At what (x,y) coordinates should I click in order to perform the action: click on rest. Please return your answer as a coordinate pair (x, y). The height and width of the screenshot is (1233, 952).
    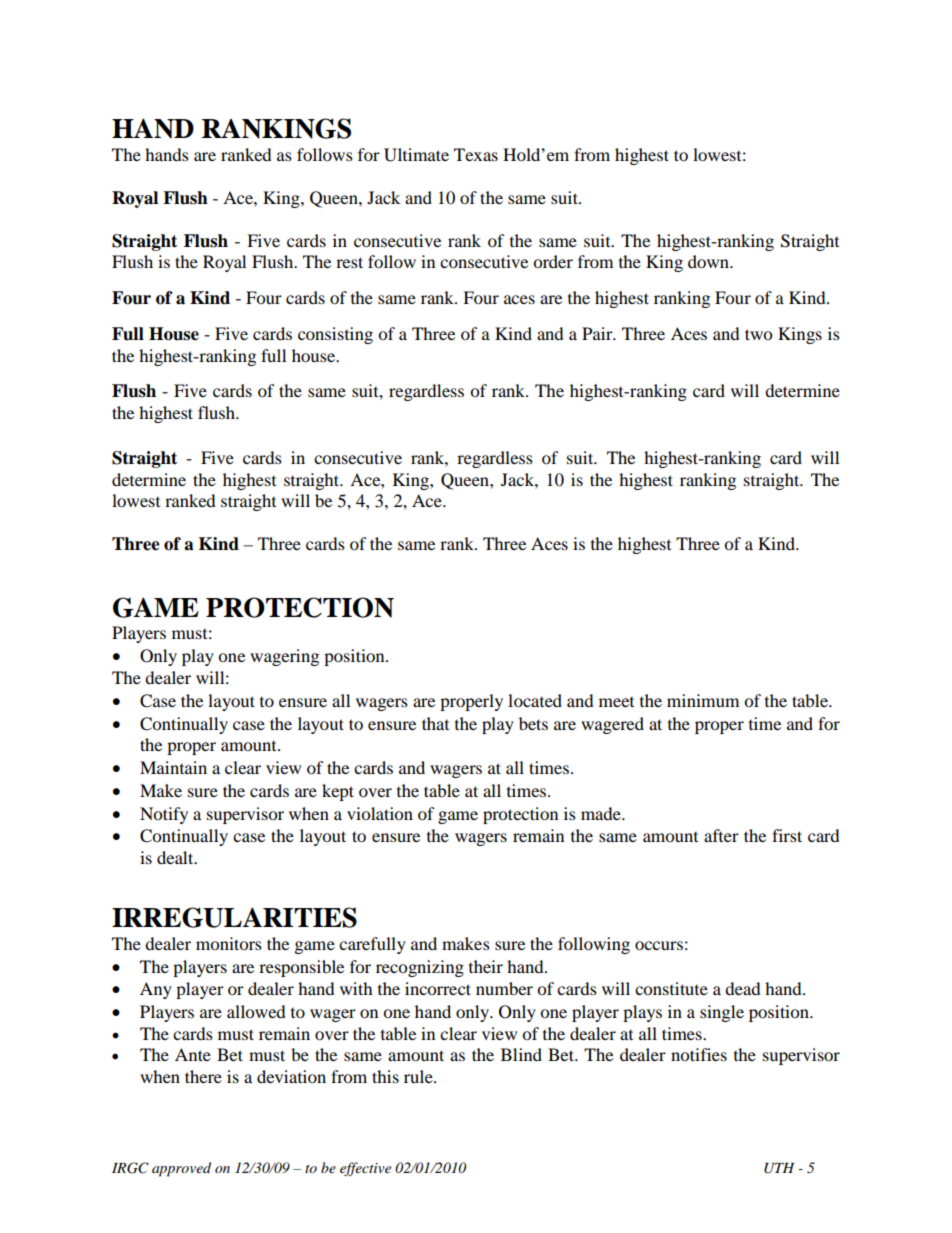
    Looking at the image, I should click on (349, 262).
